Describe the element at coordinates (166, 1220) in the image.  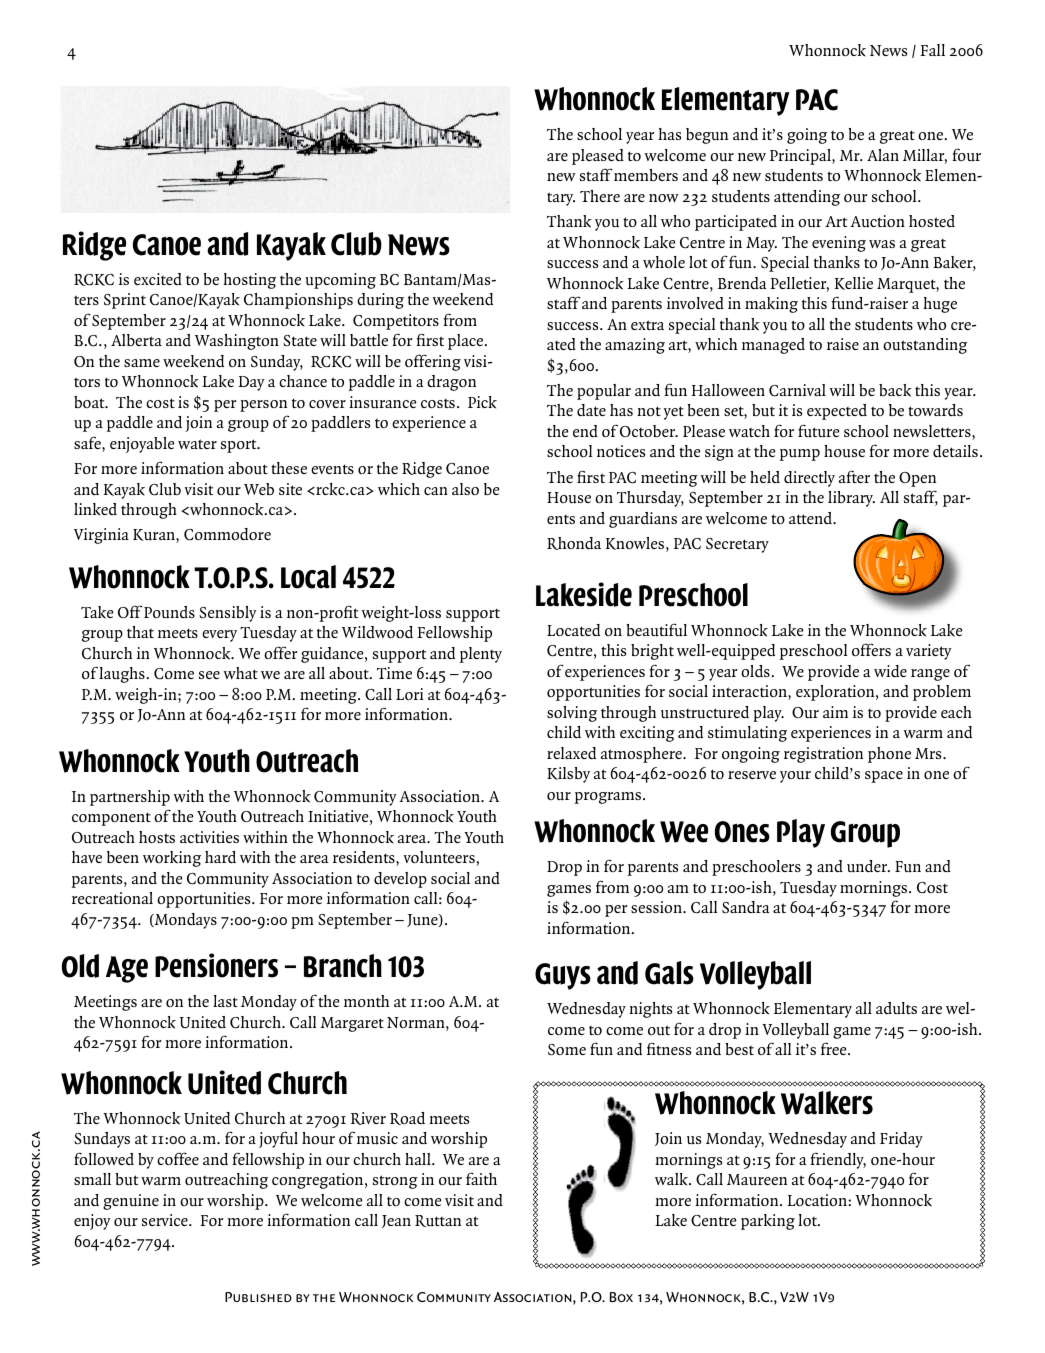
I see `service` at that location.
